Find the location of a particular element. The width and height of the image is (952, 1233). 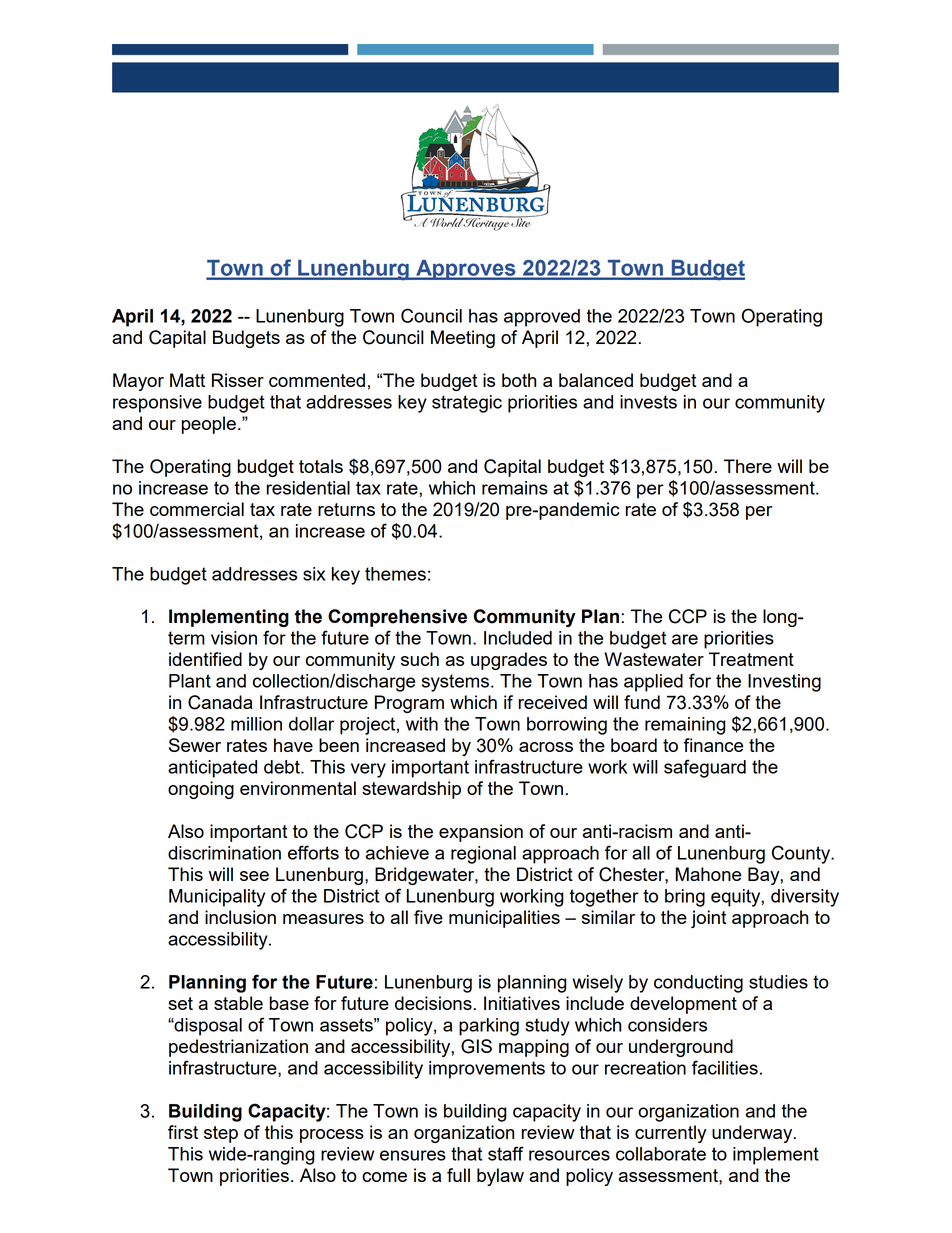

see is located at coordinates (254, 876).
